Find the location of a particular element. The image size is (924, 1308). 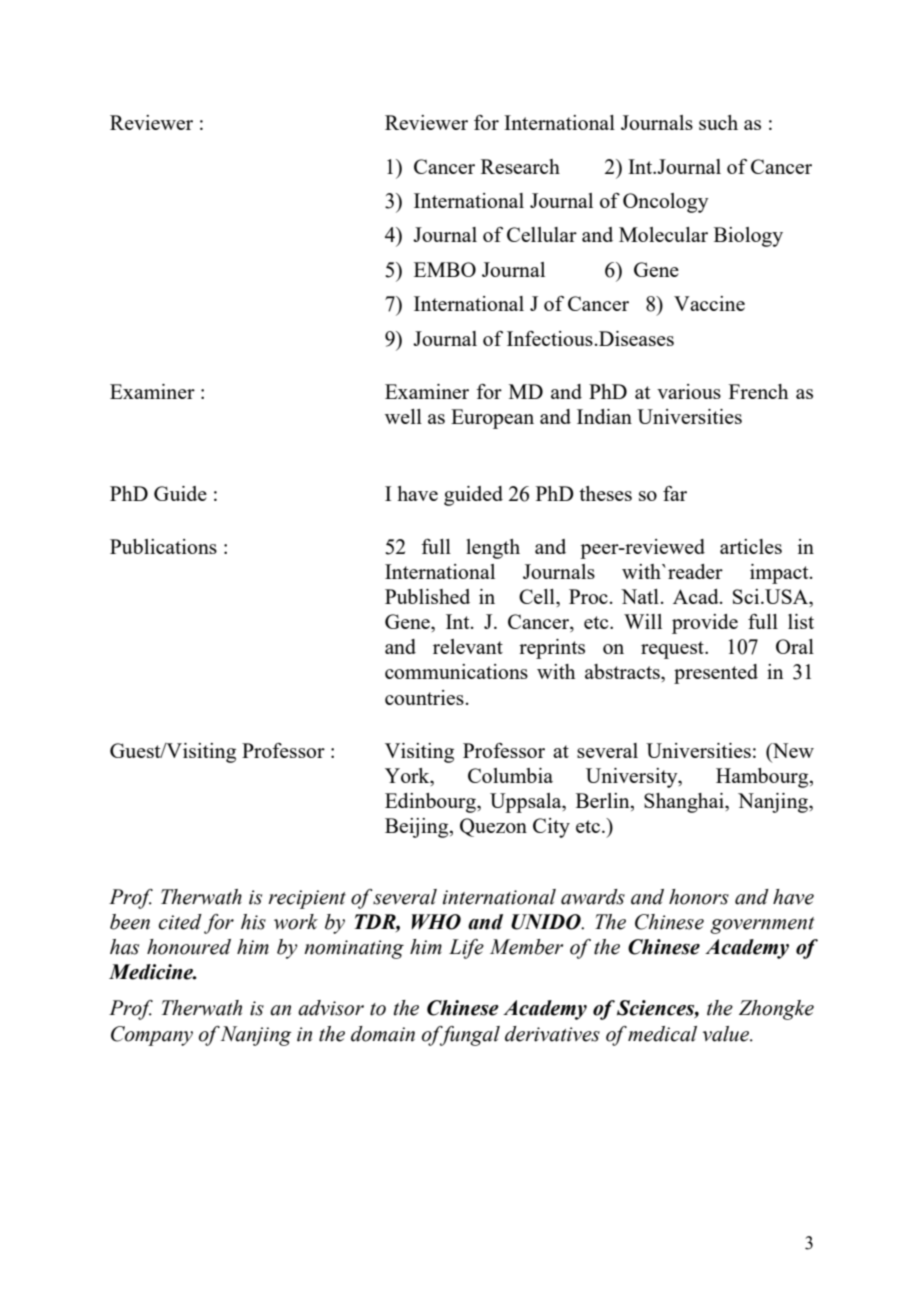

Beijing is located at coordinates (418, 828).
